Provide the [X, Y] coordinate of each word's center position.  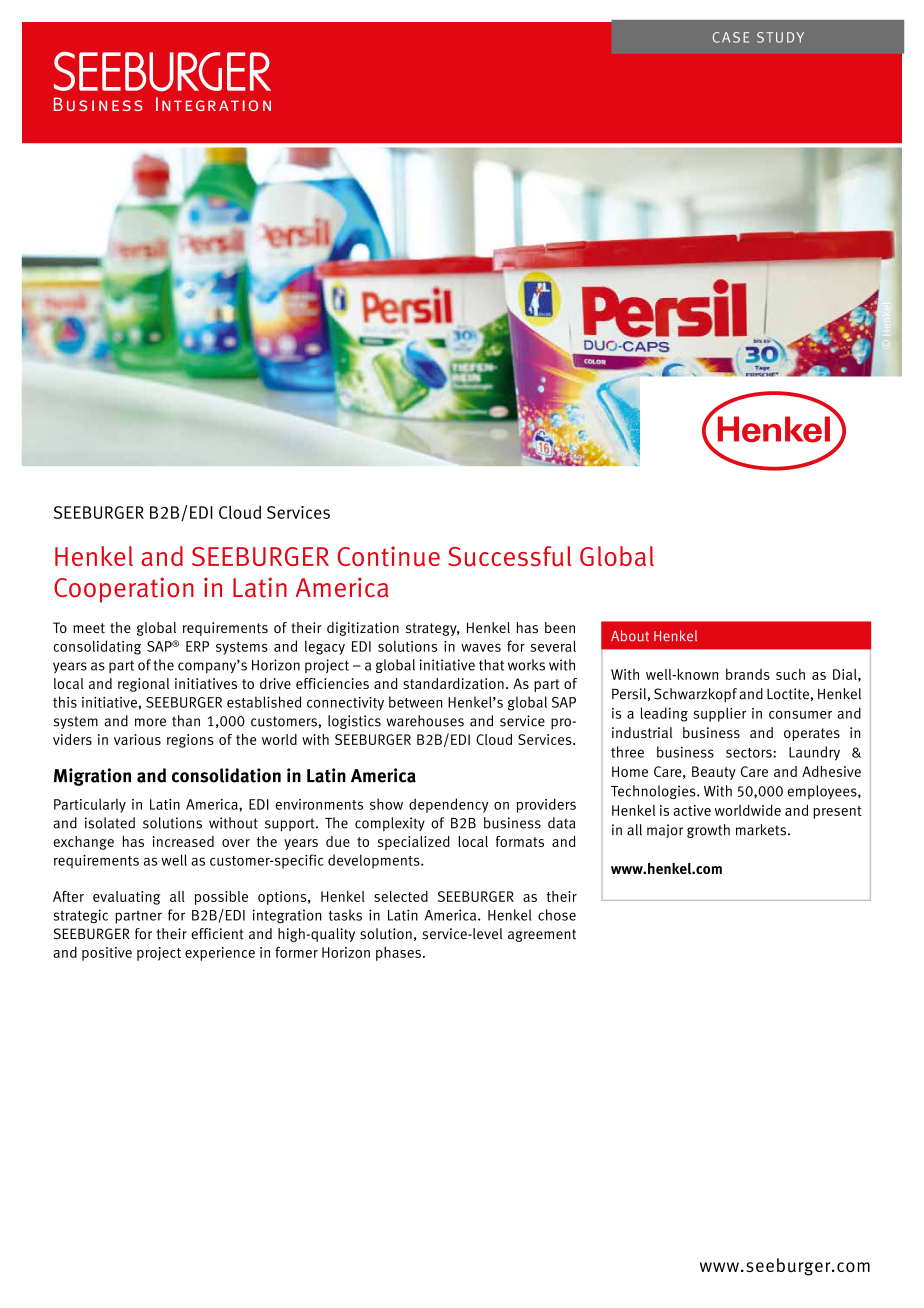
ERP [197, 646]
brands [748, 674]
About [630, 636]
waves [481, 648]
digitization [363, 629]
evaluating [126, 898]
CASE [731, 37]
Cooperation [124, 590]
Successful [509, 556]
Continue [388, 556]
